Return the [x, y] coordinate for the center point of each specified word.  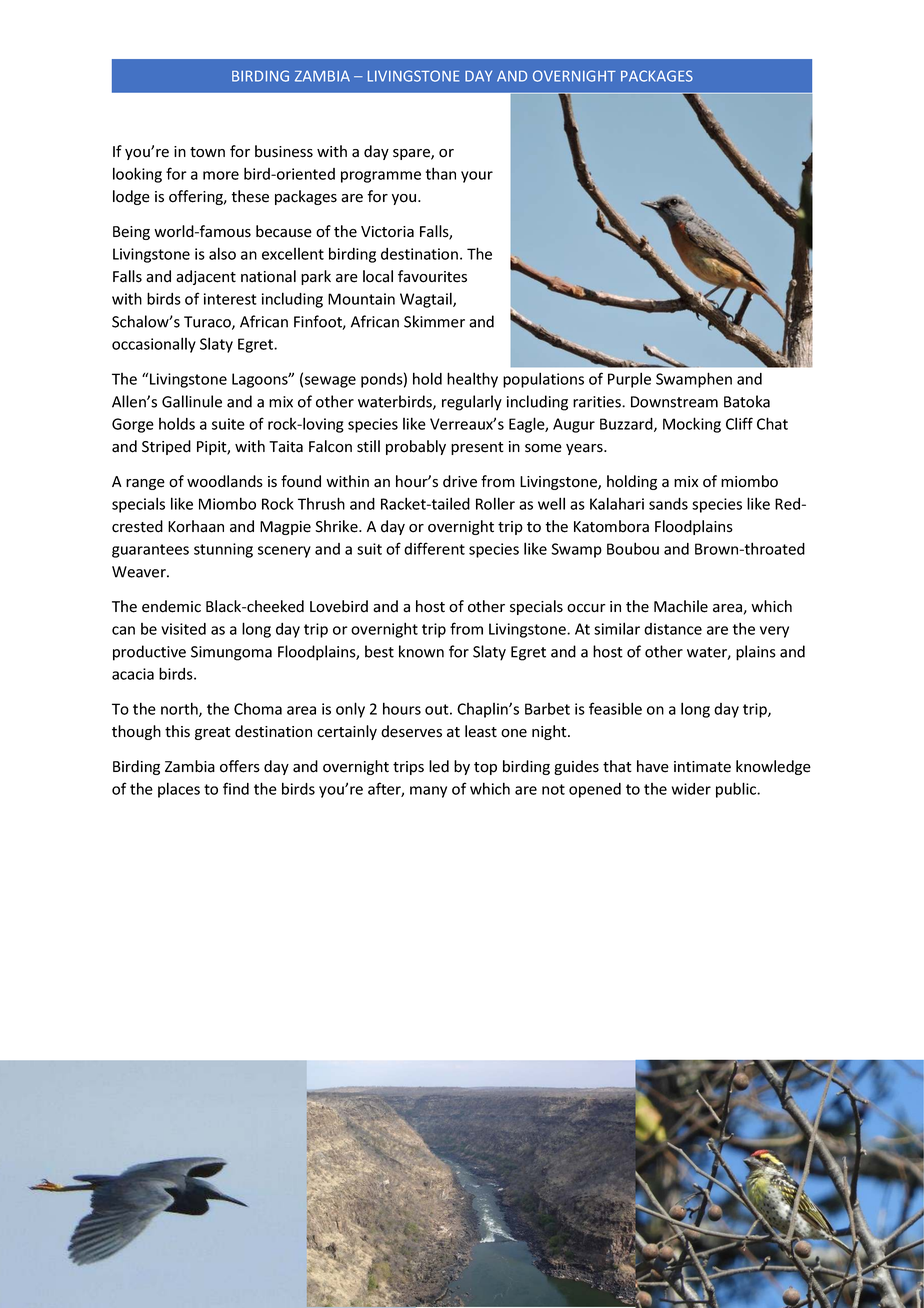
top [485, 768]
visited [183, 629]
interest [230, 299]
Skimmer [434, 321]
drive [460, 481]
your [477, 177]
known [421, 651]
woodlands [225, 481]
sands [668, 504]
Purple [629, 380]
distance [673, 629]
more [221, 175]
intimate [702, 767]
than [441, 173]
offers [240, 766]
